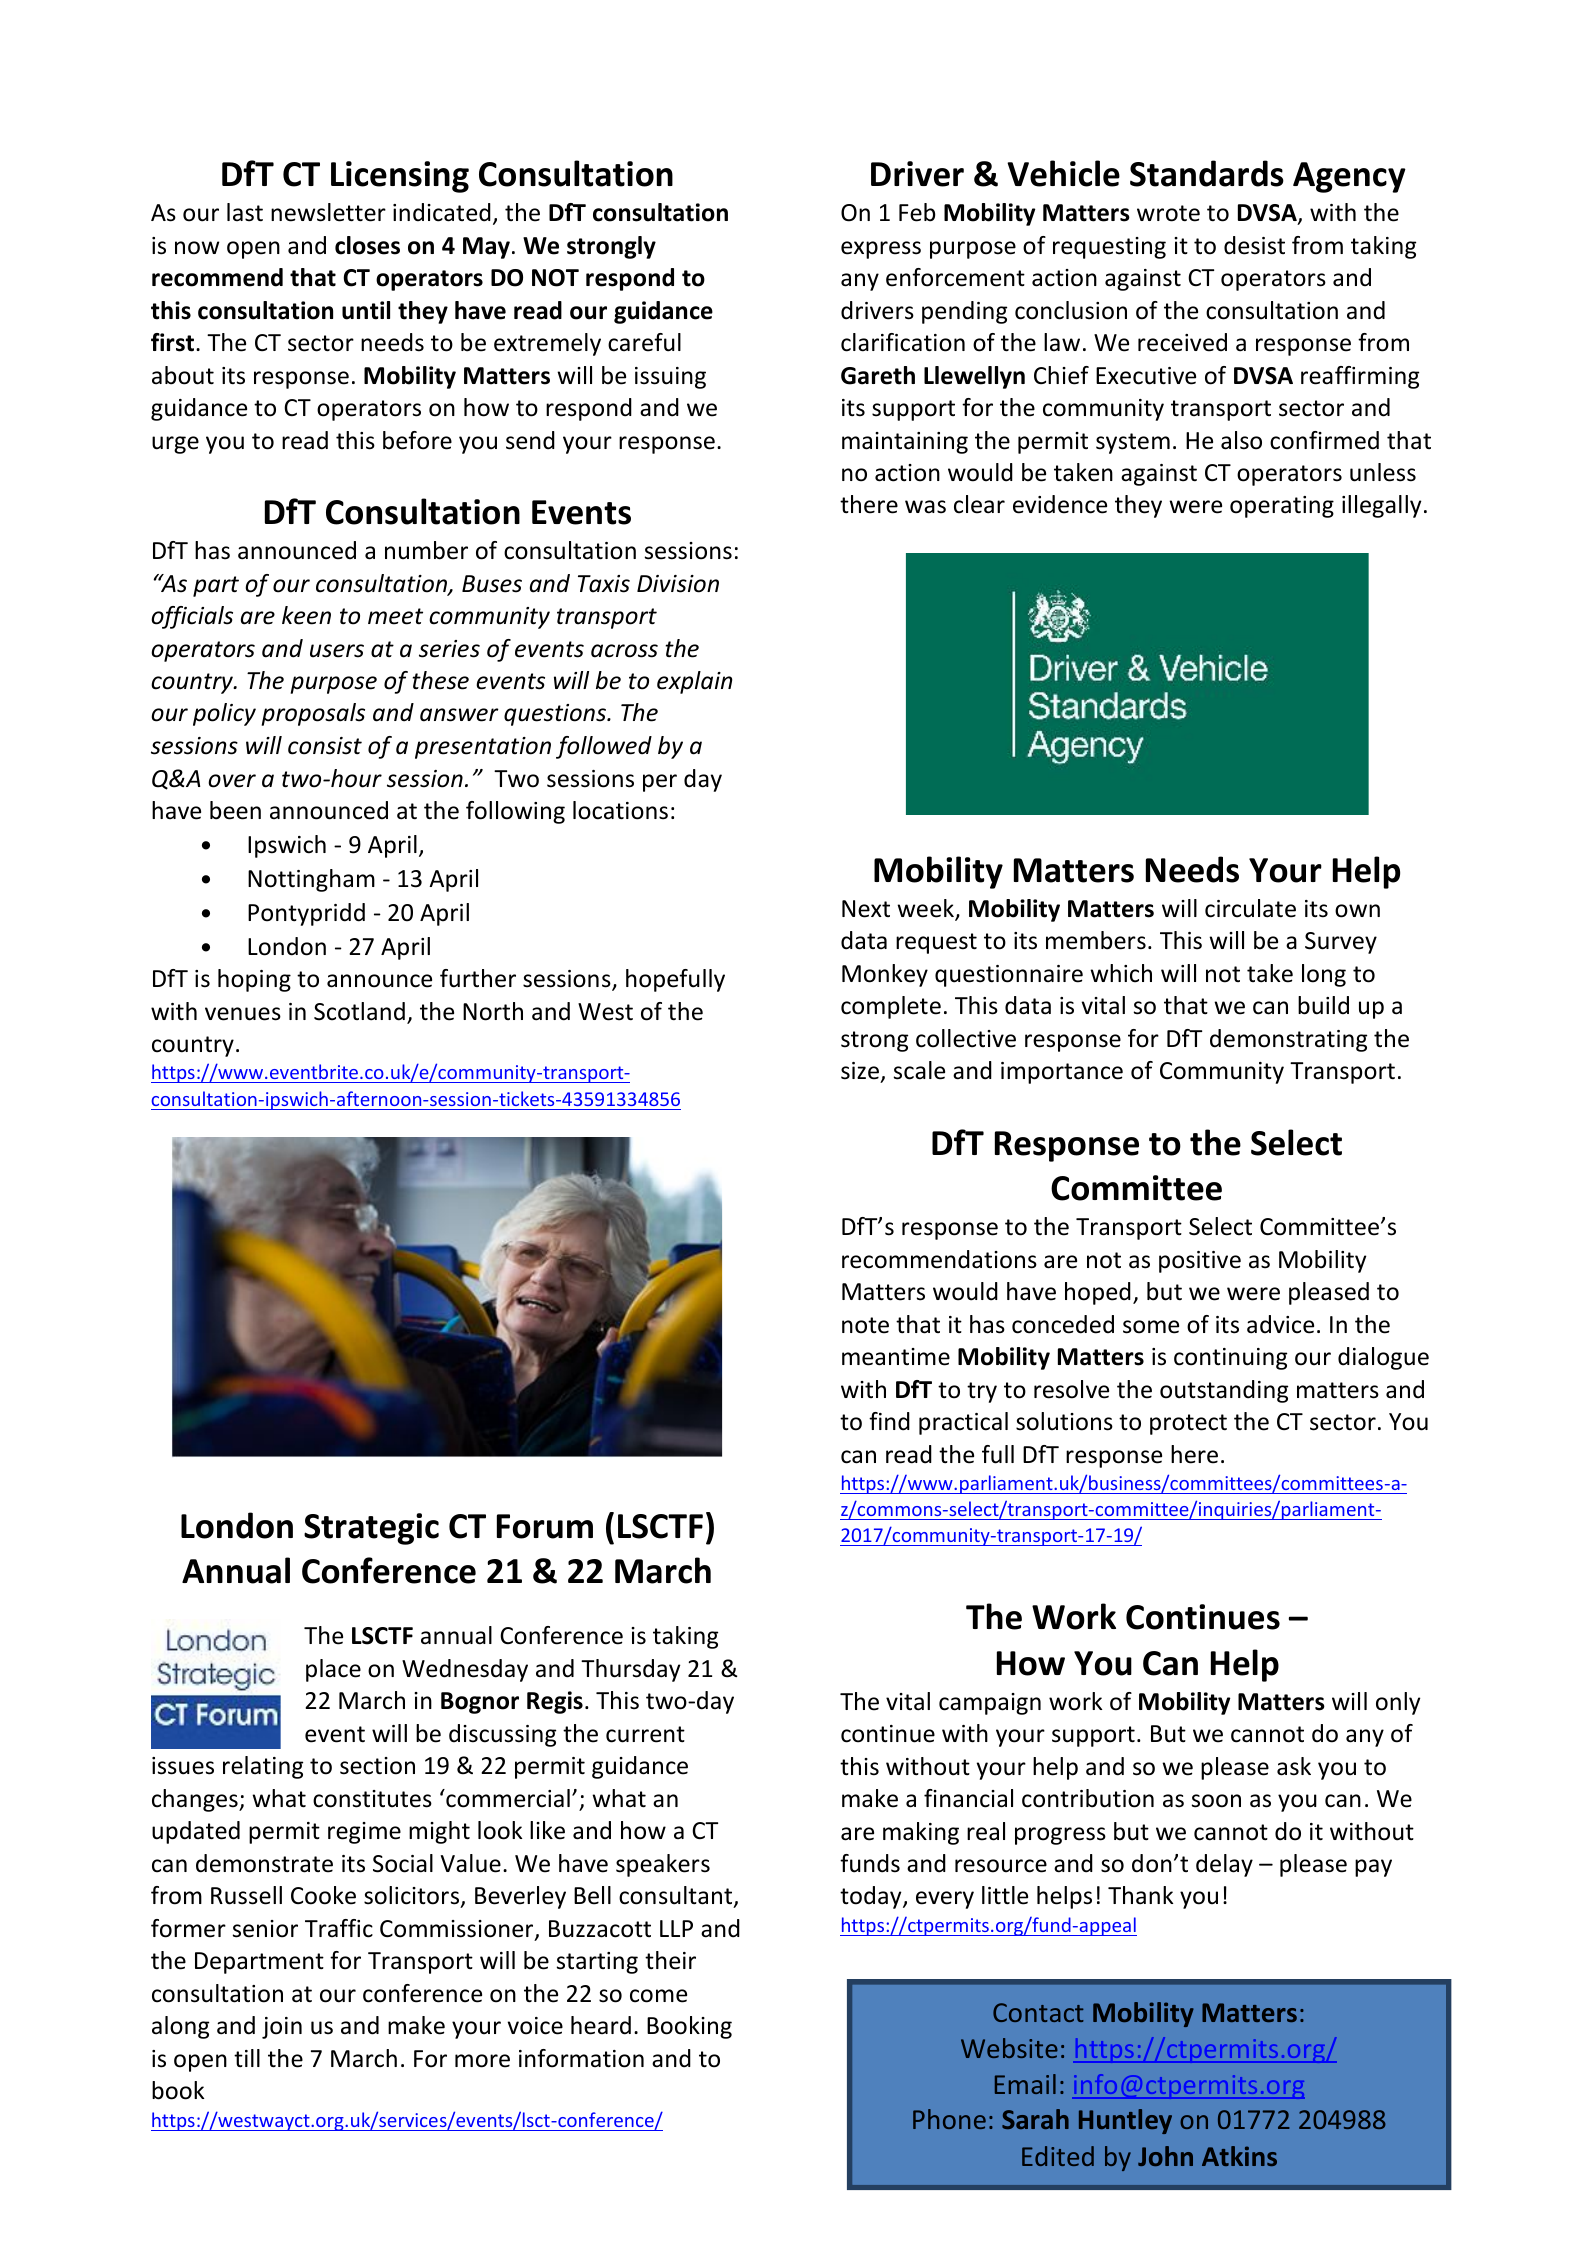  I want to click on positive, so click(1200, 1262).
